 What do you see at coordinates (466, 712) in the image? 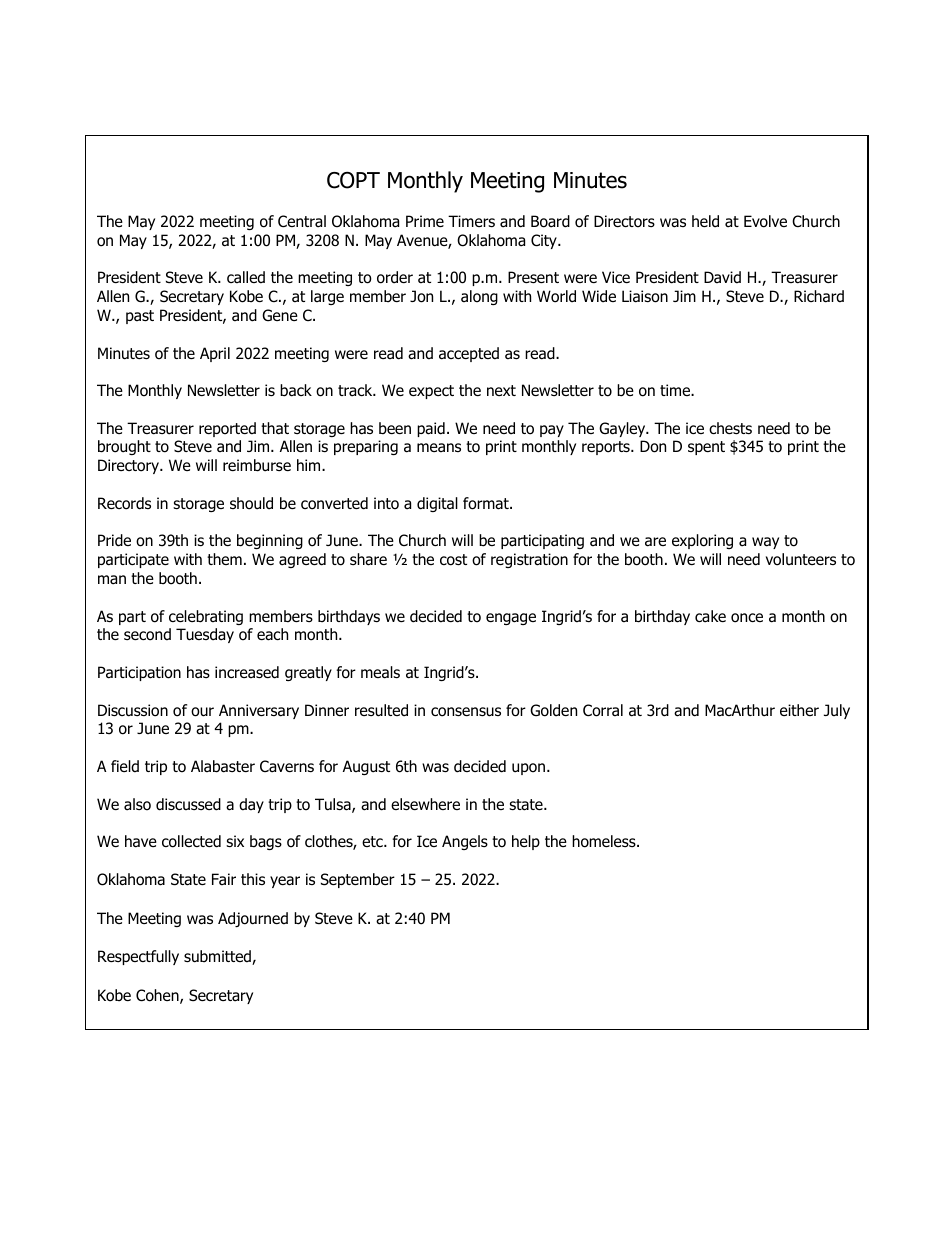
I see `consensus` at bounding box center [466, 712].
